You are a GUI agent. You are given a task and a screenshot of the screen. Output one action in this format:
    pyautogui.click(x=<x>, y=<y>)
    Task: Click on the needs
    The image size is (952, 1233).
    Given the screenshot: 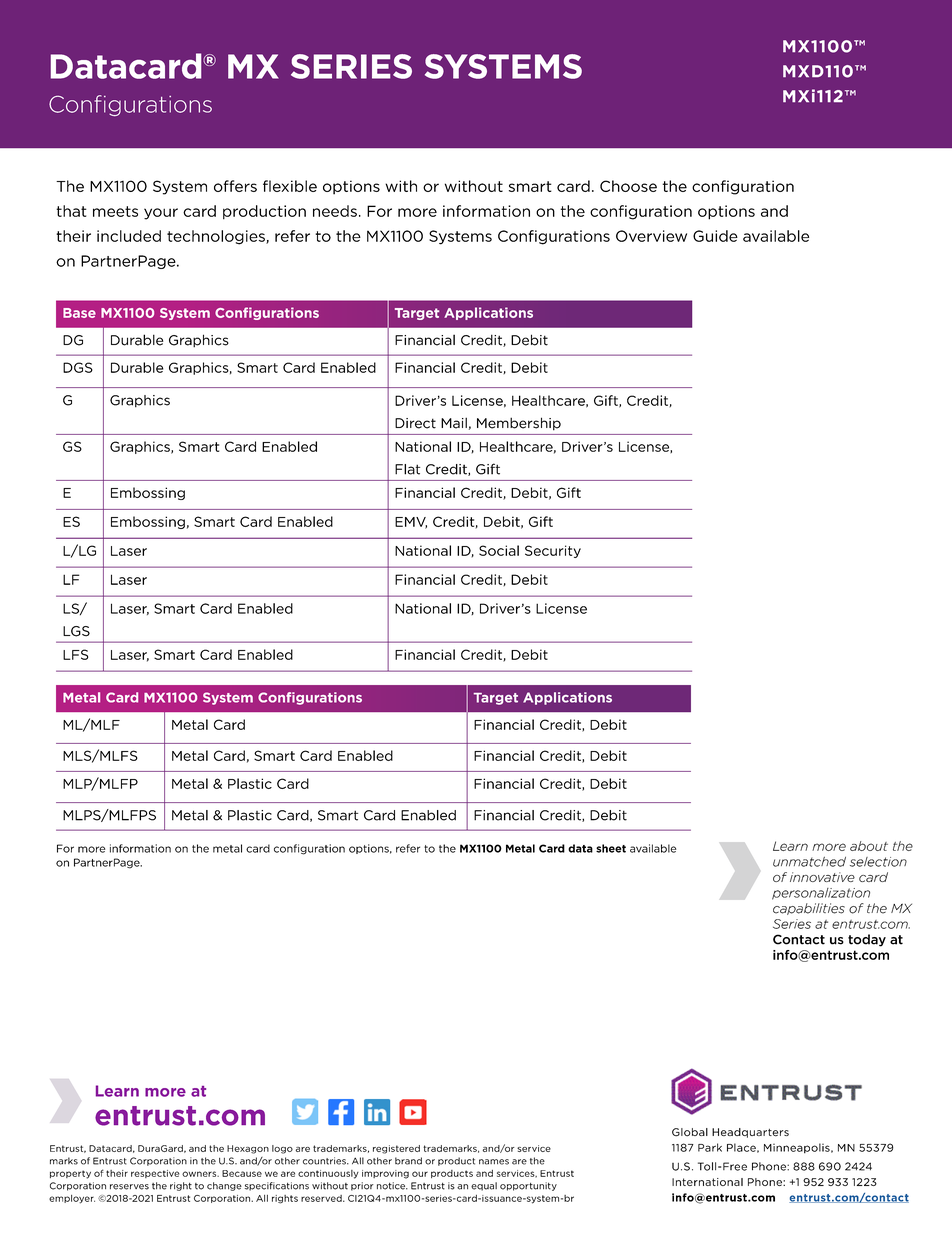 What is the action you would take?
    pyautogui.click(x=335, y=211)
